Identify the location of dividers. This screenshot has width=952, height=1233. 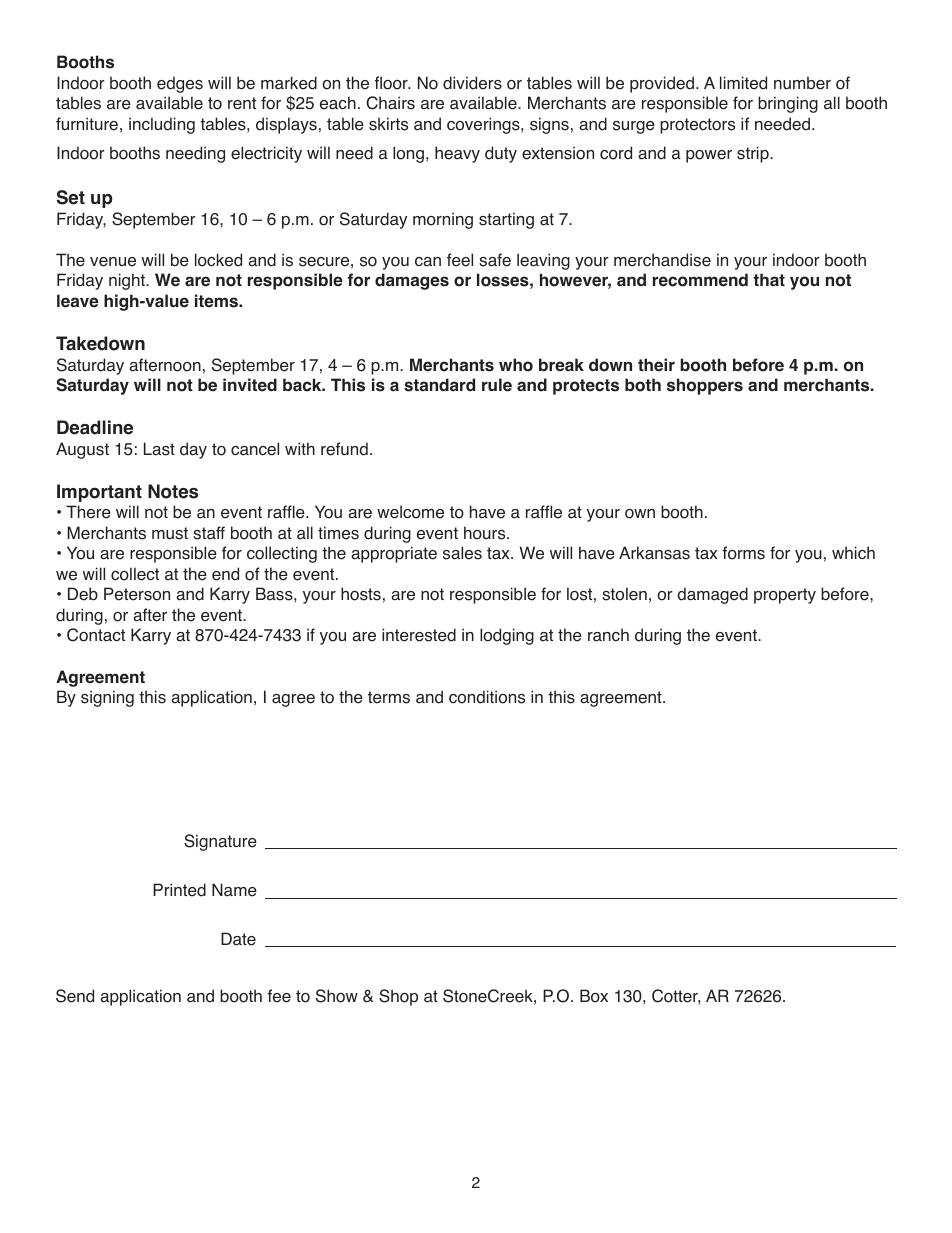
(472, 83).
